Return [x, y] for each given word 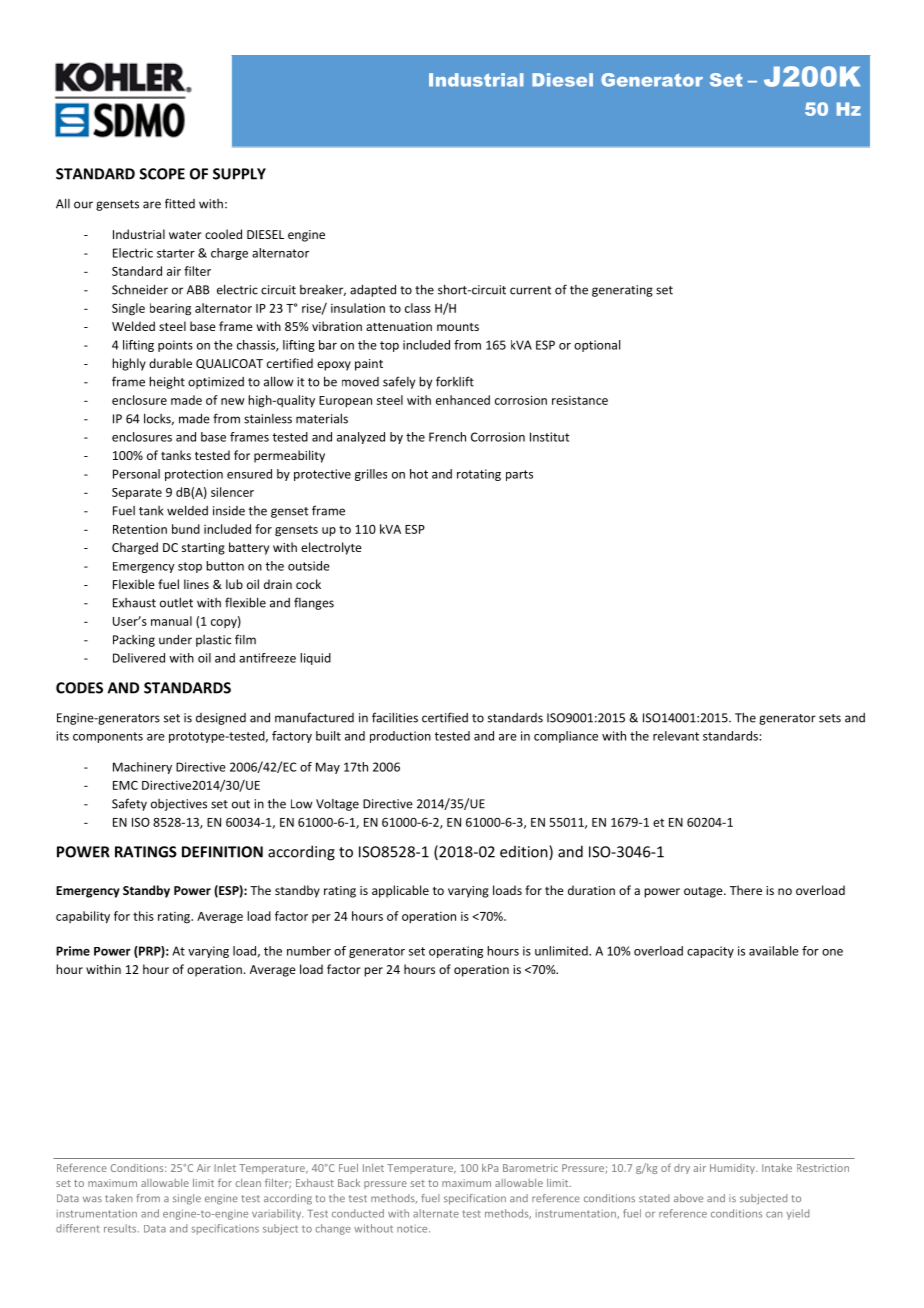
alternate [436, 1213]
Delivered [139, 658]
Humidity [733, 1169]
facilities [395, 717]
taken [118, 1198]
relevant [676, 736]
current [530, 290]
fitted [180, 203]
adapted [373, 290]
